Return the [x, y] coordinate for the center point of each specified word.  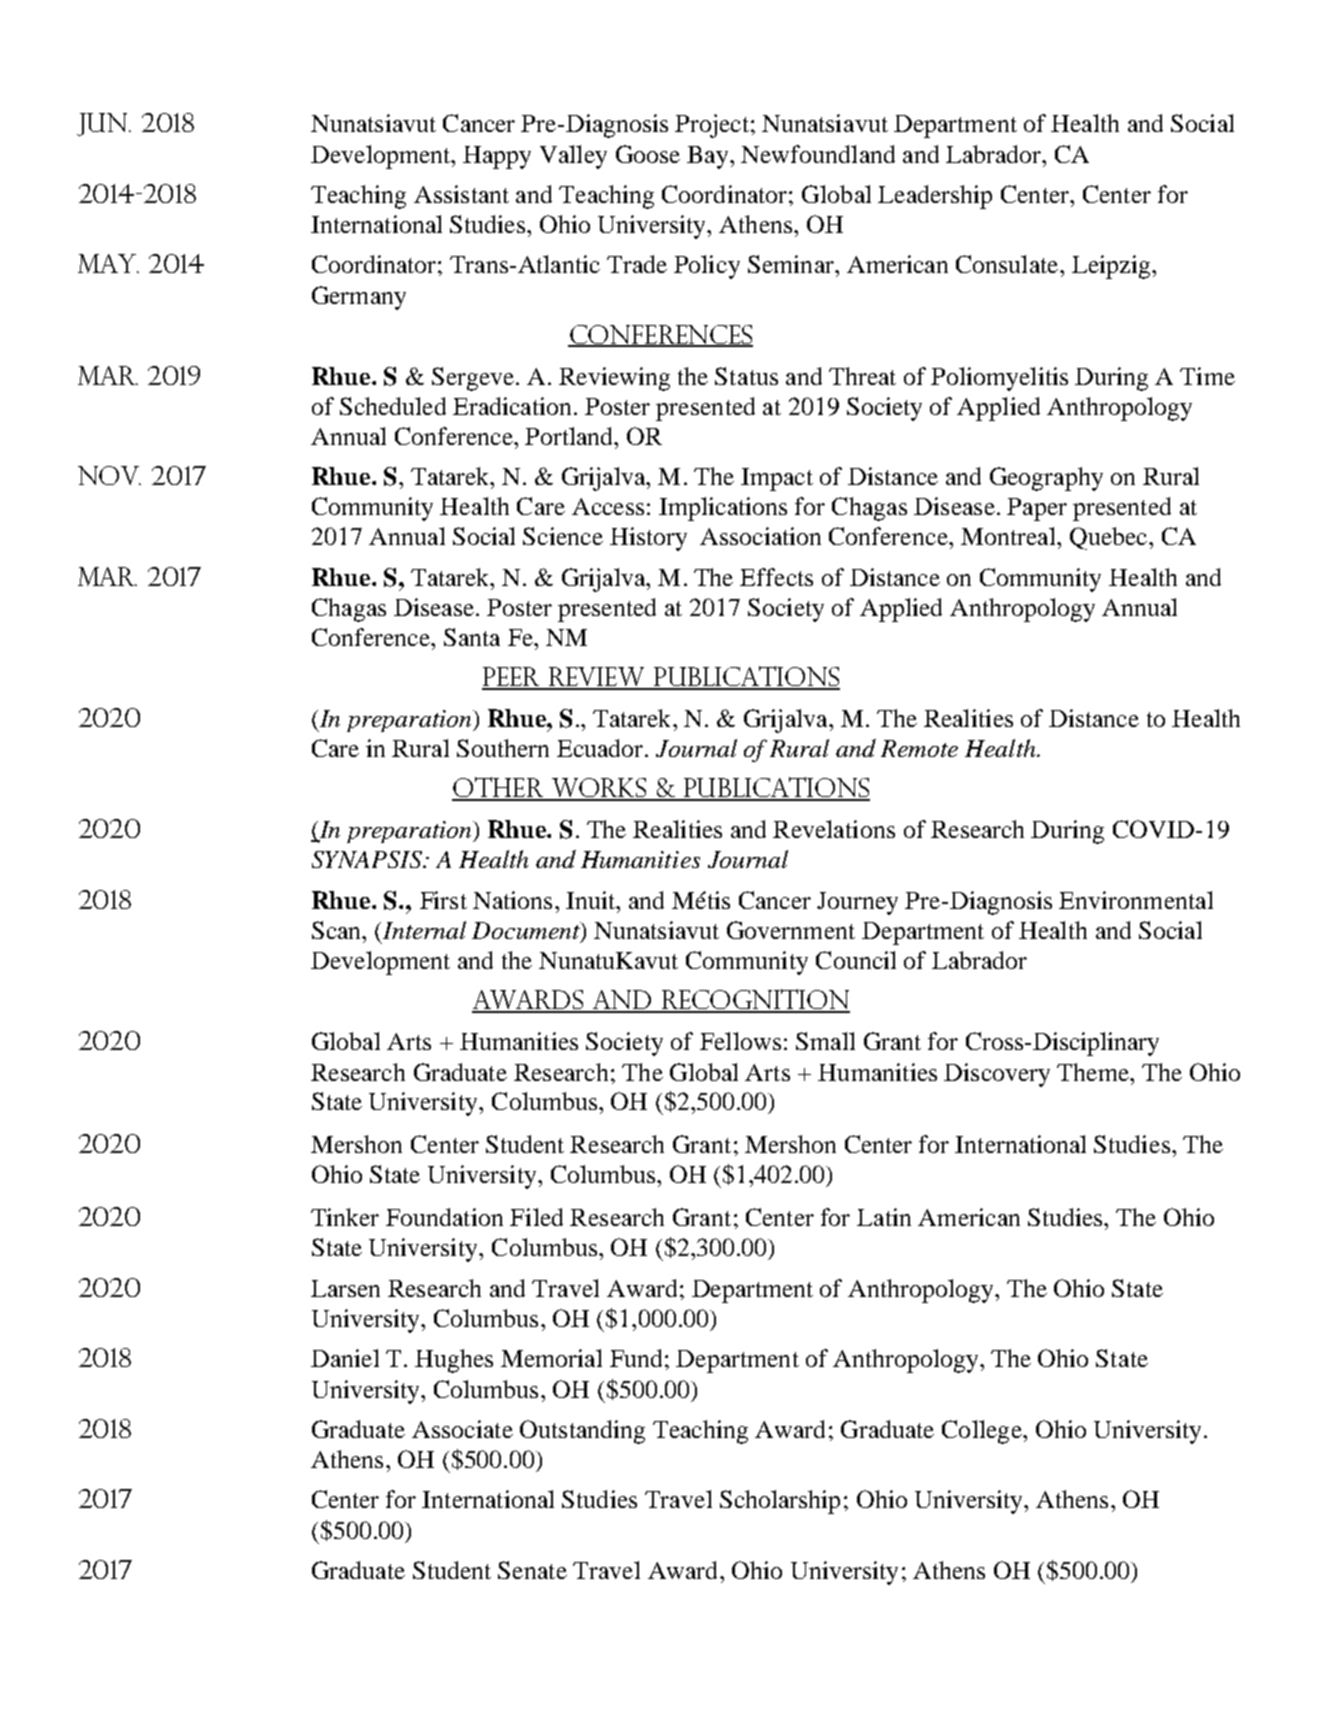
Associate [462, 1429]
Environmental [1136, 900]
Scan [337, 930]
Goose [648, 154]
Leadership [935, 197]
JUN [103, 124]
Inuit [592, 900]
